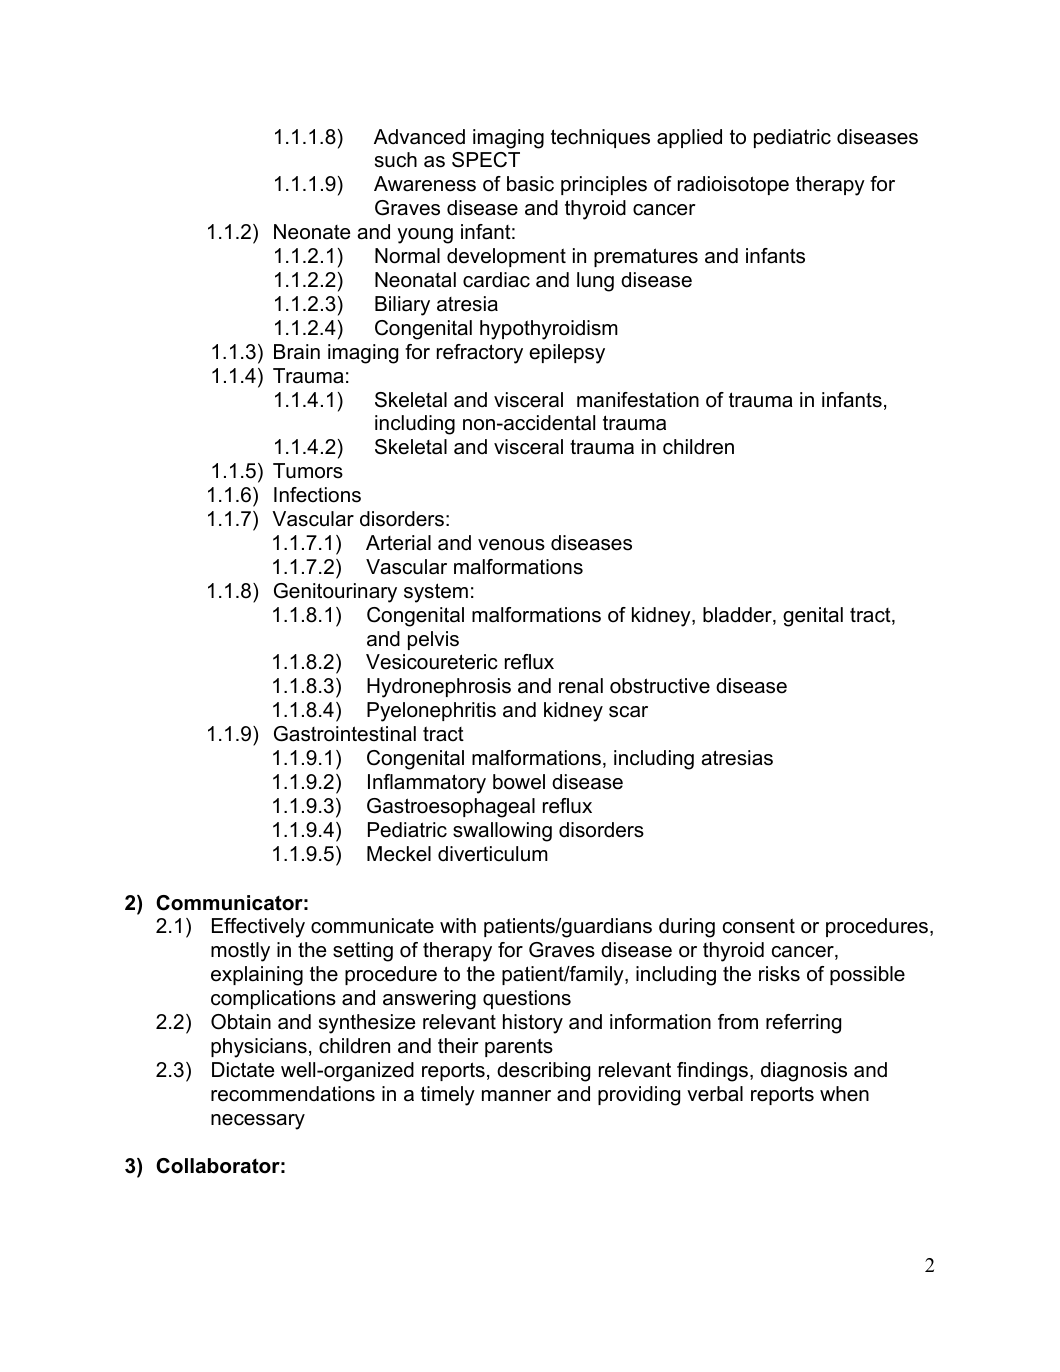 The width and height of the page is (1060, 1372). Describe the element at coordinates (543, 1072) in the page. I see `describing` at that location.
